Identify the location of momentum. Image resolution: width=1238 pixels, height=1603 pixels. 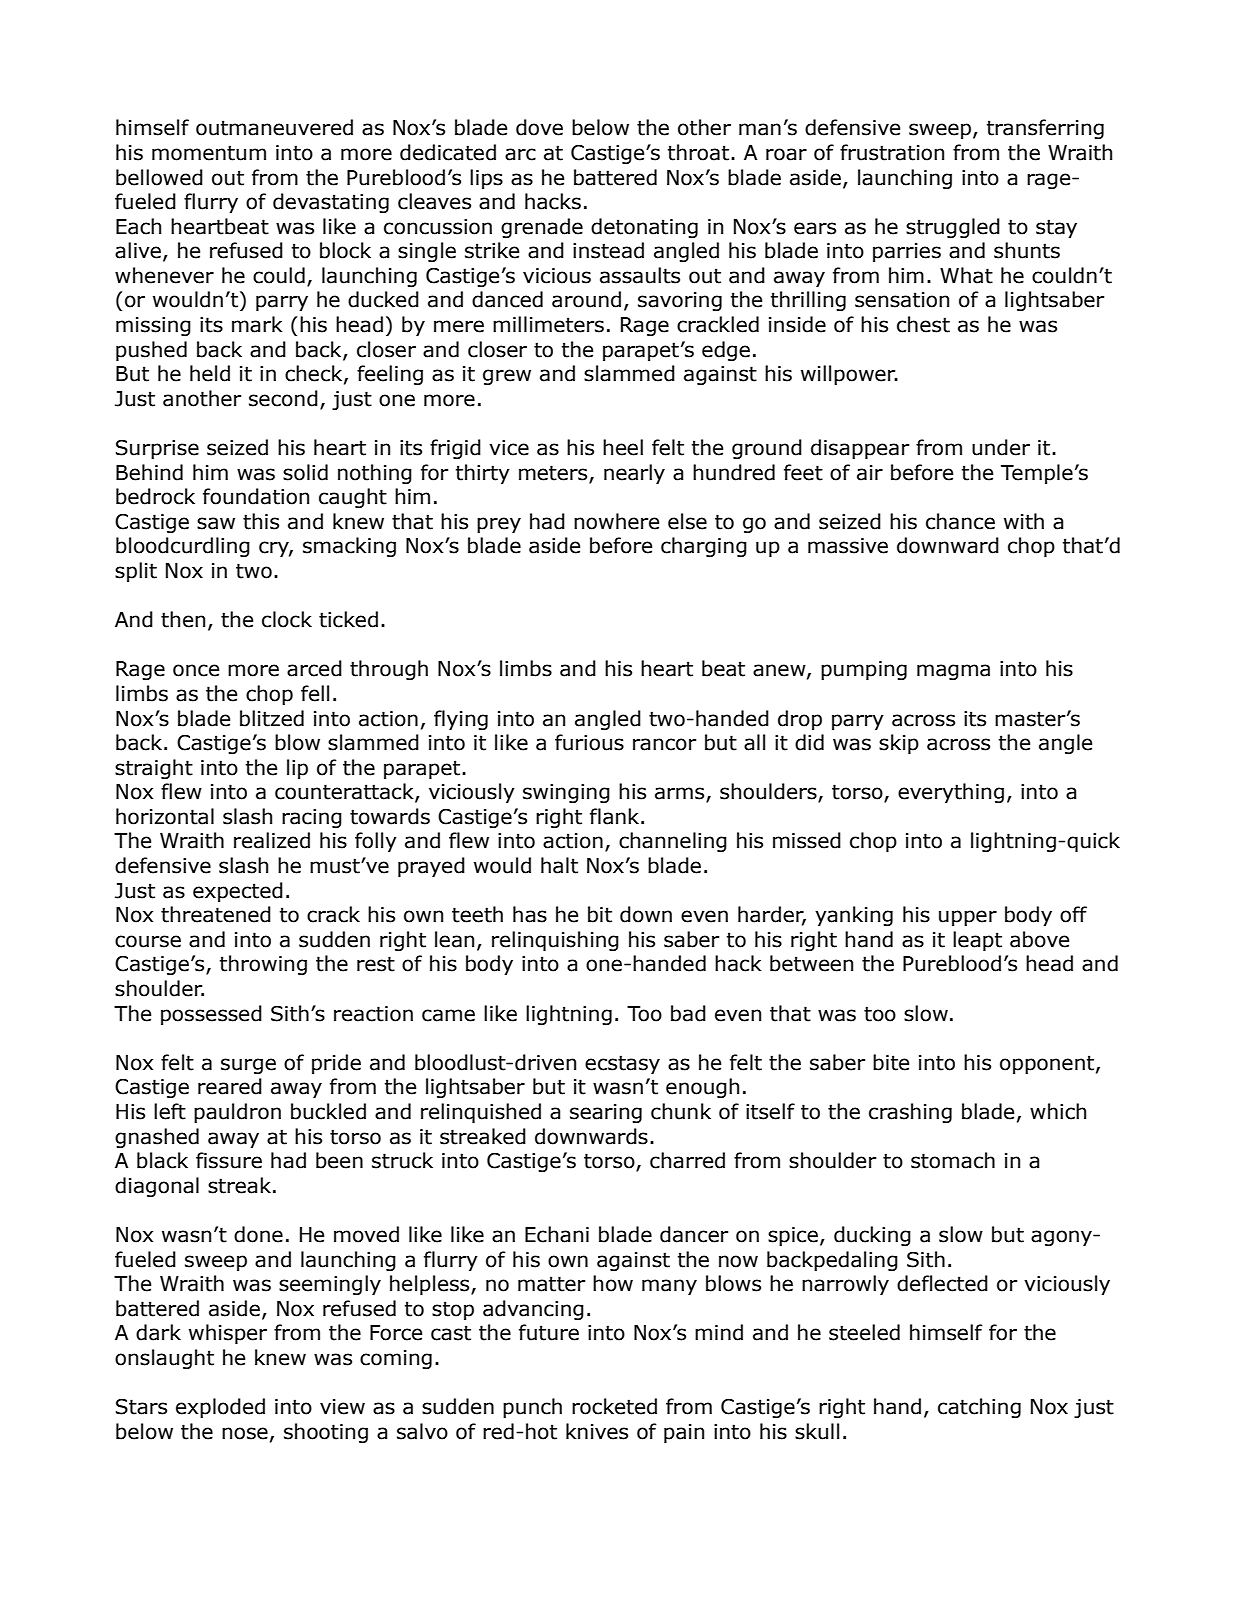
(209, 153).
